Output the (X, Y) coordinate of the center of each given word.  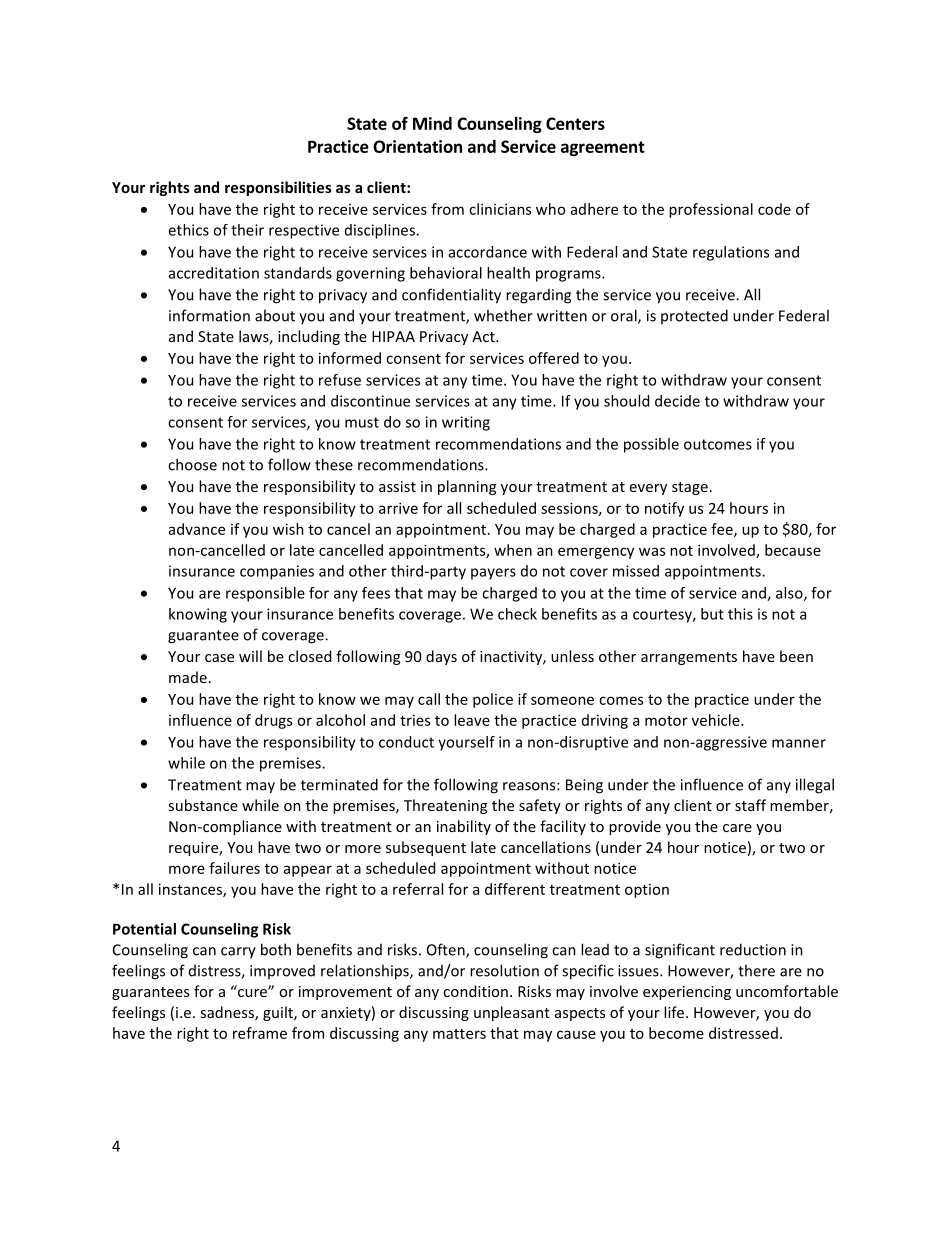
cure (252, 991)
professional (711, 210)
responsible (265, 594)
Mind (432, 123)
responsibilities (278, 188)
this (740, 614)
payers (493, 574)
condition (475, 991)
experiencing (687, 993)
